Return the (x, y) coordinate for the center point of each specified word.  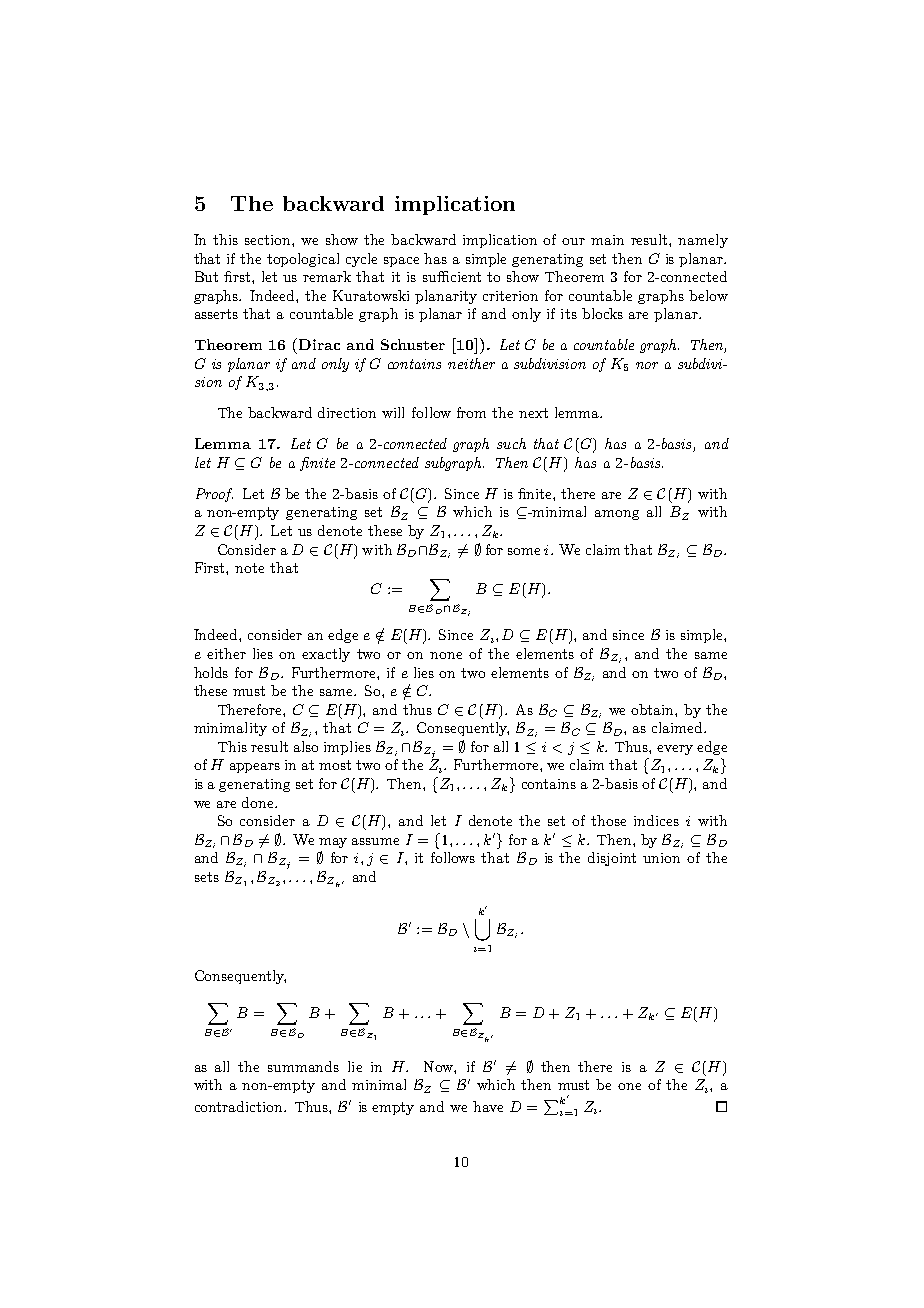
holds (211, 672)
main (607, 240)
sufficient (452, 276)
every (675, 750)
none (446, 655)
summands (303, 1066)
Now (439, 1066)
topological (303, 260)
